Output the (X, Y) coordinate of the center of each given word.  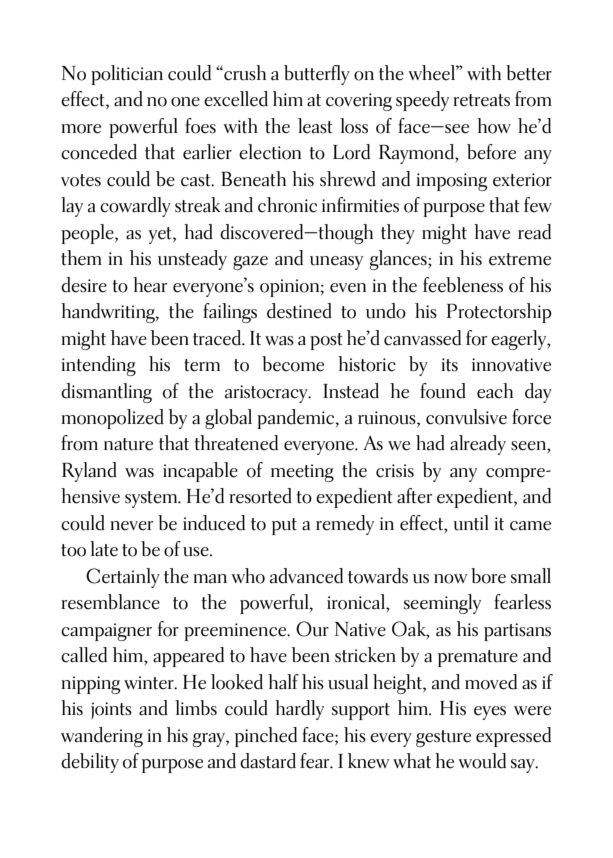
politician (127, 75)
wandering (102, 737)
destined (299, 311)
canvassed (422, 338)
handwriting (109, 313)
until (471, 523)
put (284, 526)
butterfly (317, 75)
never (131, 526)
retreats (481, 100)
